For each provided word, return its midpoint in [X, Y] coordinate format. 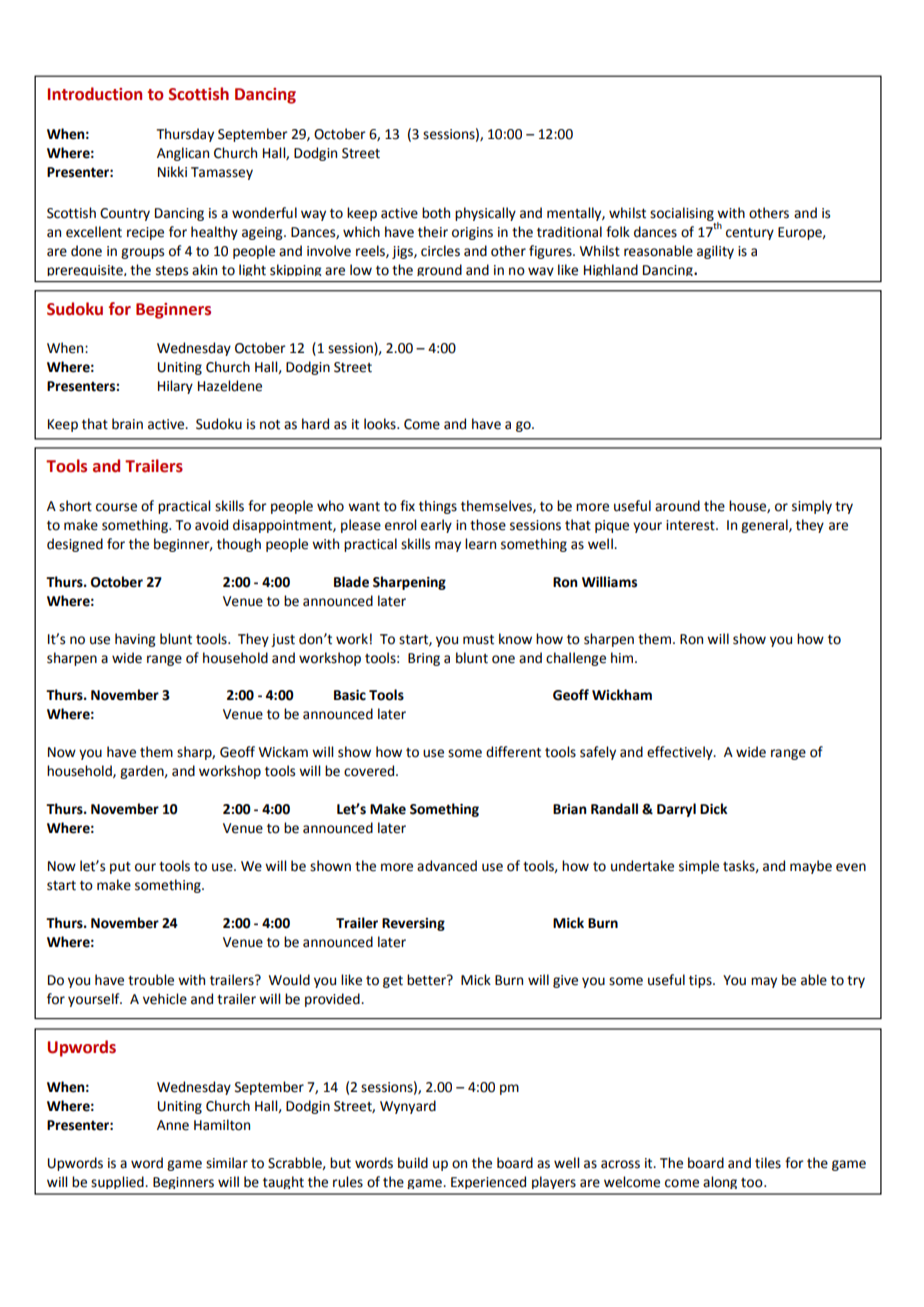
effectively [681, 753]
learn [480, 544]
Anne [173, 1125]
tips [701, 981]
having [135, 640]
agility [715, 252]
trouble [151, 980]
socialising [682, 214]
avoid [211, 525]
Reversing [413, 924]
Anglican [183, 154]
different [513, 752]
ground [439, 270]
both [436, 213]
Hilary [175, 387]
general [765, 526]
